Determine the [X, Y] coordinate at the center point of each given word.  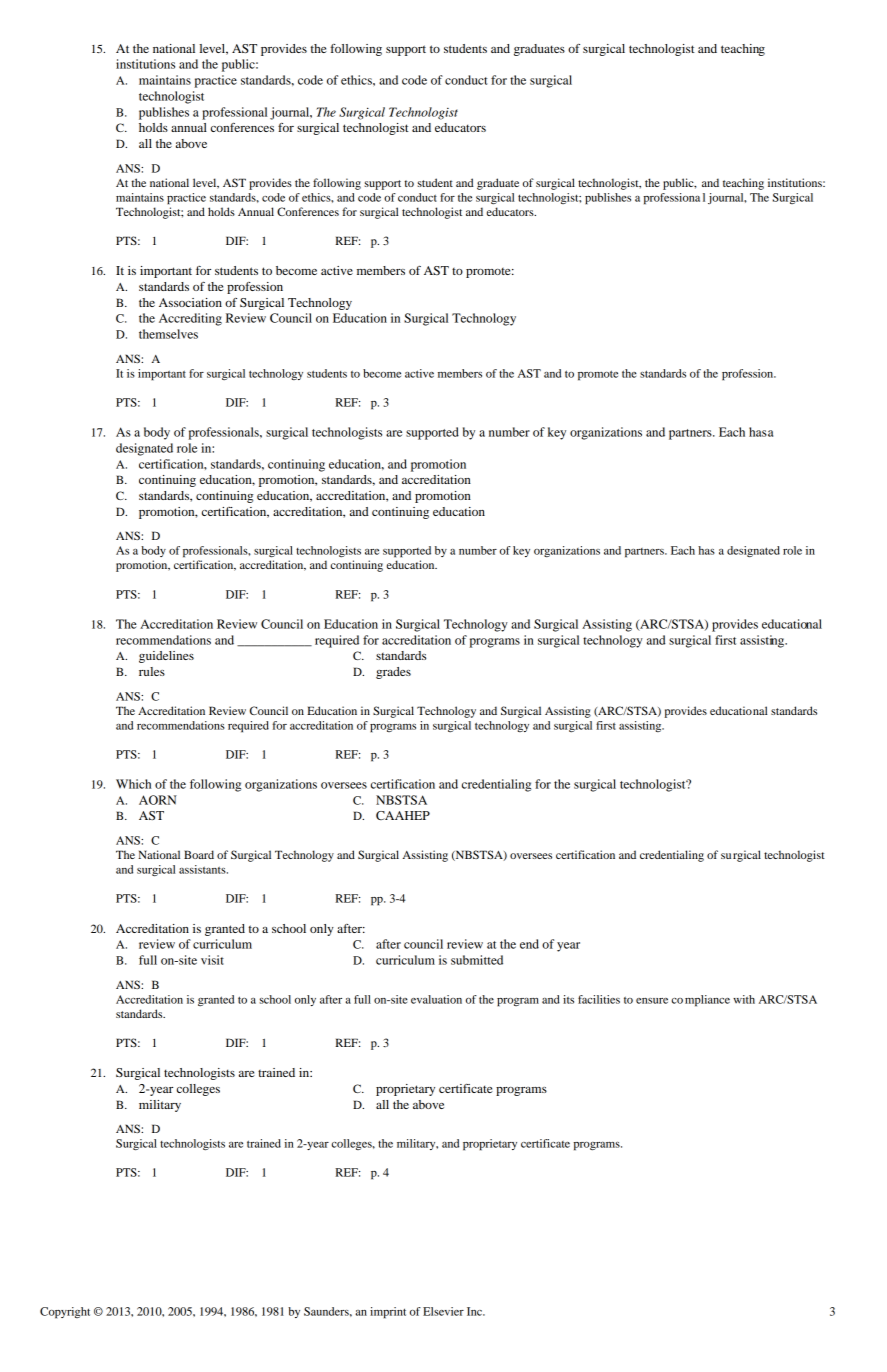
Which [133, 784]
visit [212, 960]
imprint [388, 1313]
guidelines [166, 657]
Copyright [65, 1313]
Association [190, 302]
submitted [477, 960]
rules [152, 671]
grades [393, 673]
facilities [599, 999]
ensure [652, 1001]
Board [199, 854]
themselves [168, 334]
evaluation [436, 999]
